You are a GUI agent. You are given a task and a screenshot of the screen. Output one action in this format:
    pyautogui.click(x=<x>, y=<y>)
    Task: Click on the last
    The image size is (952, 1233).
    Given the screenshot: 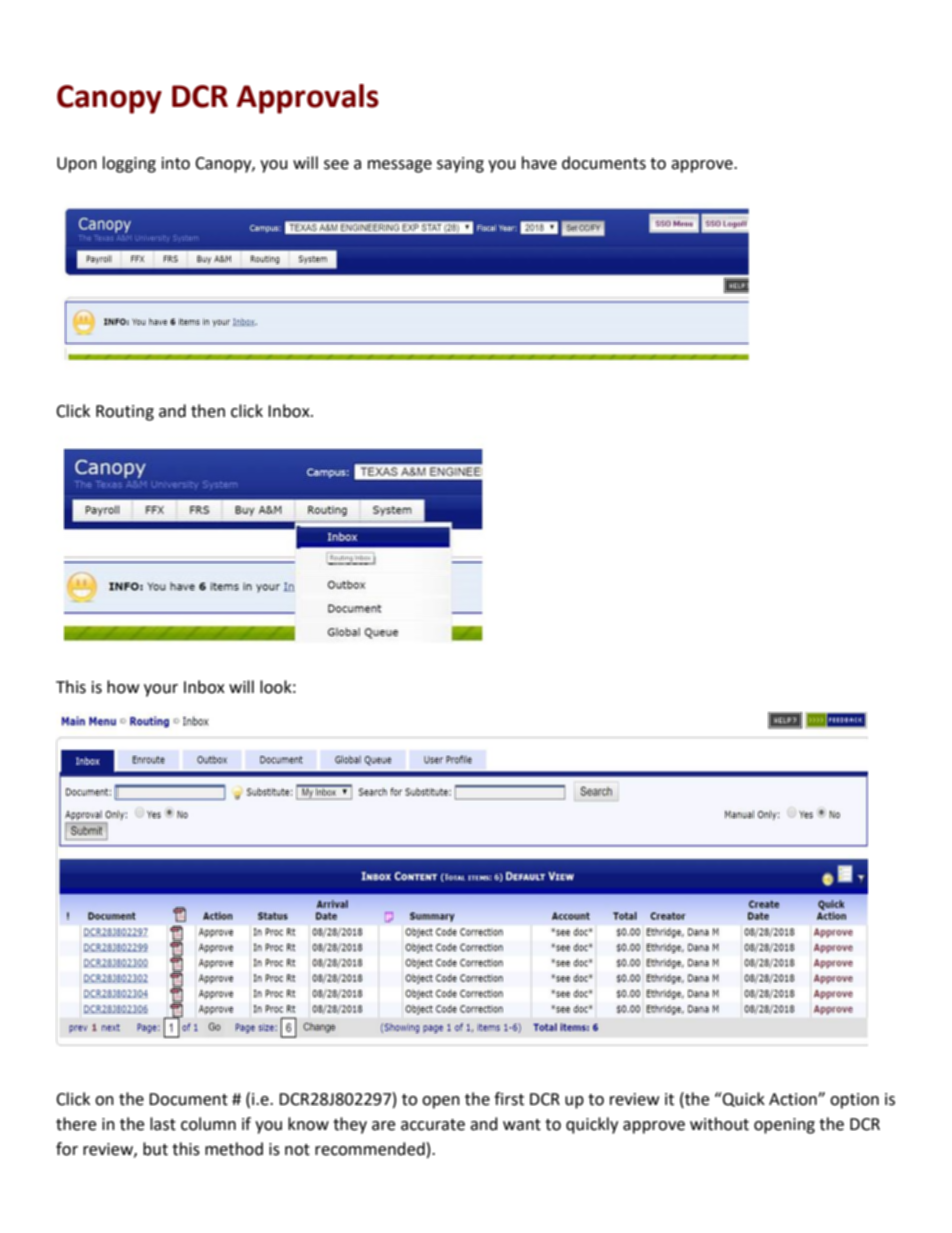 What is the action you would take?
    pyautogui.click(x=163, y=1124)
